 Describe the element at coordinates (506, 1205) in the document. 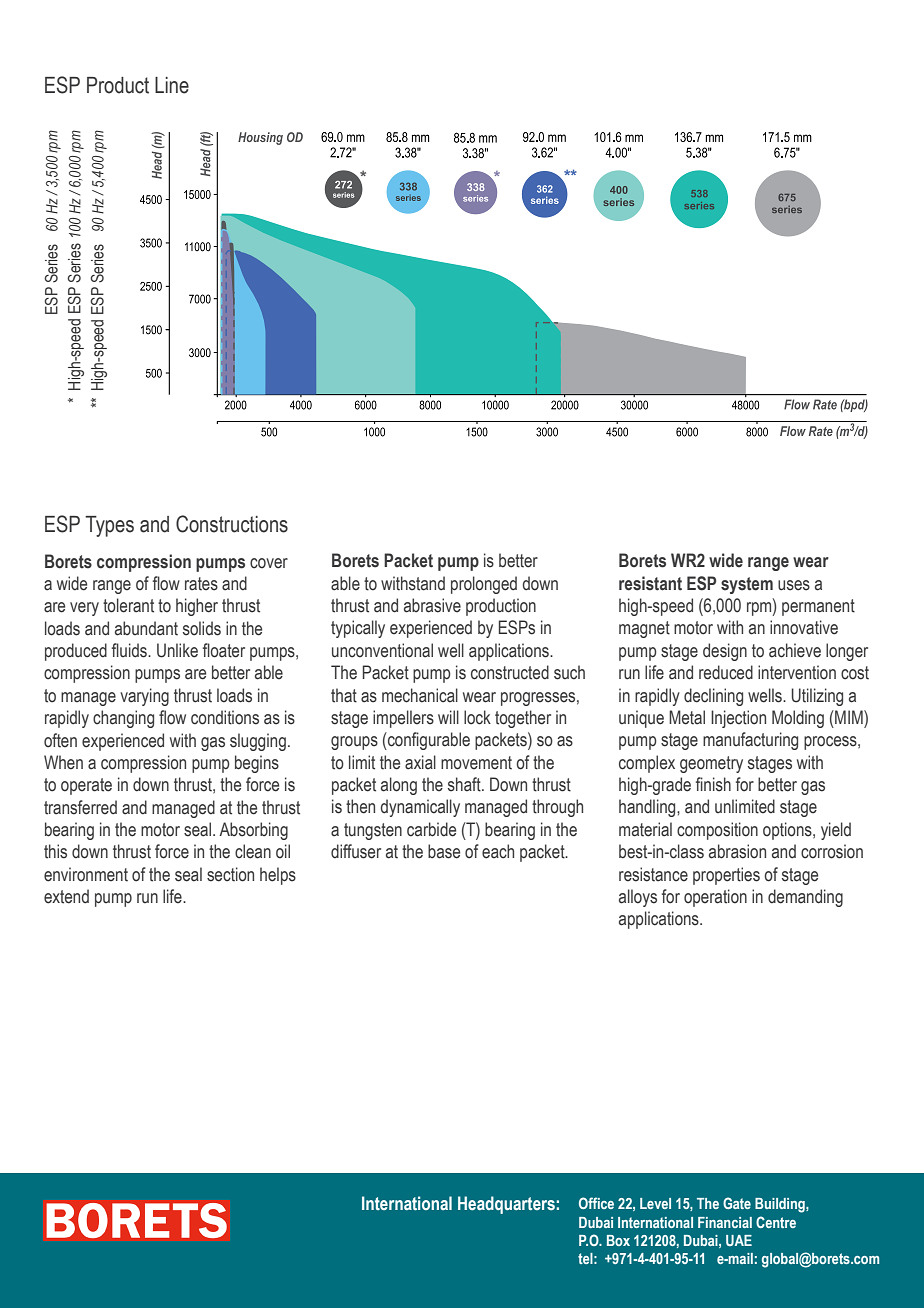

I see `Headquarters` at that location.
